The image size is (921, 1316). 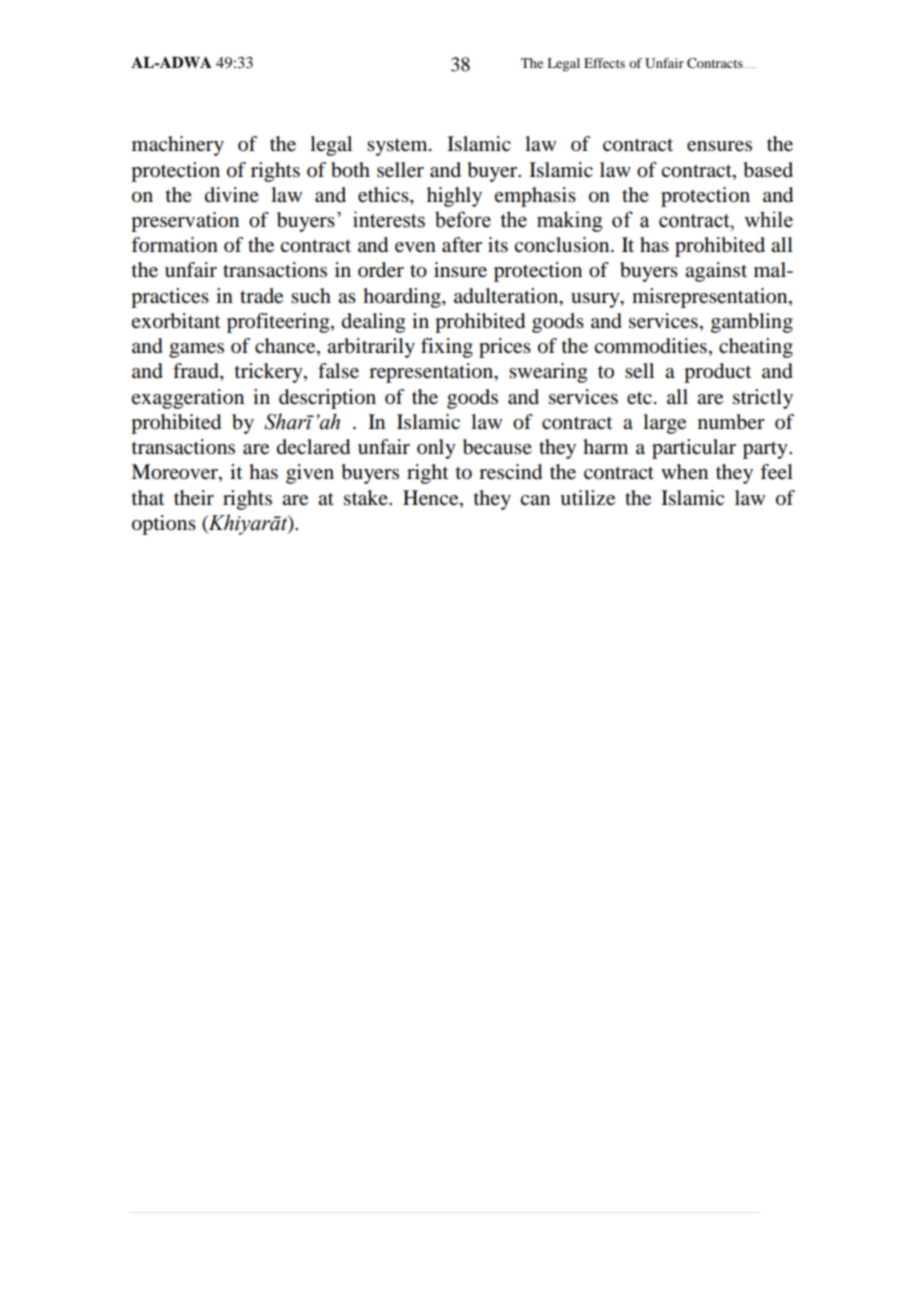 I want to click on exaggeration, so click(x=187, y=399).
